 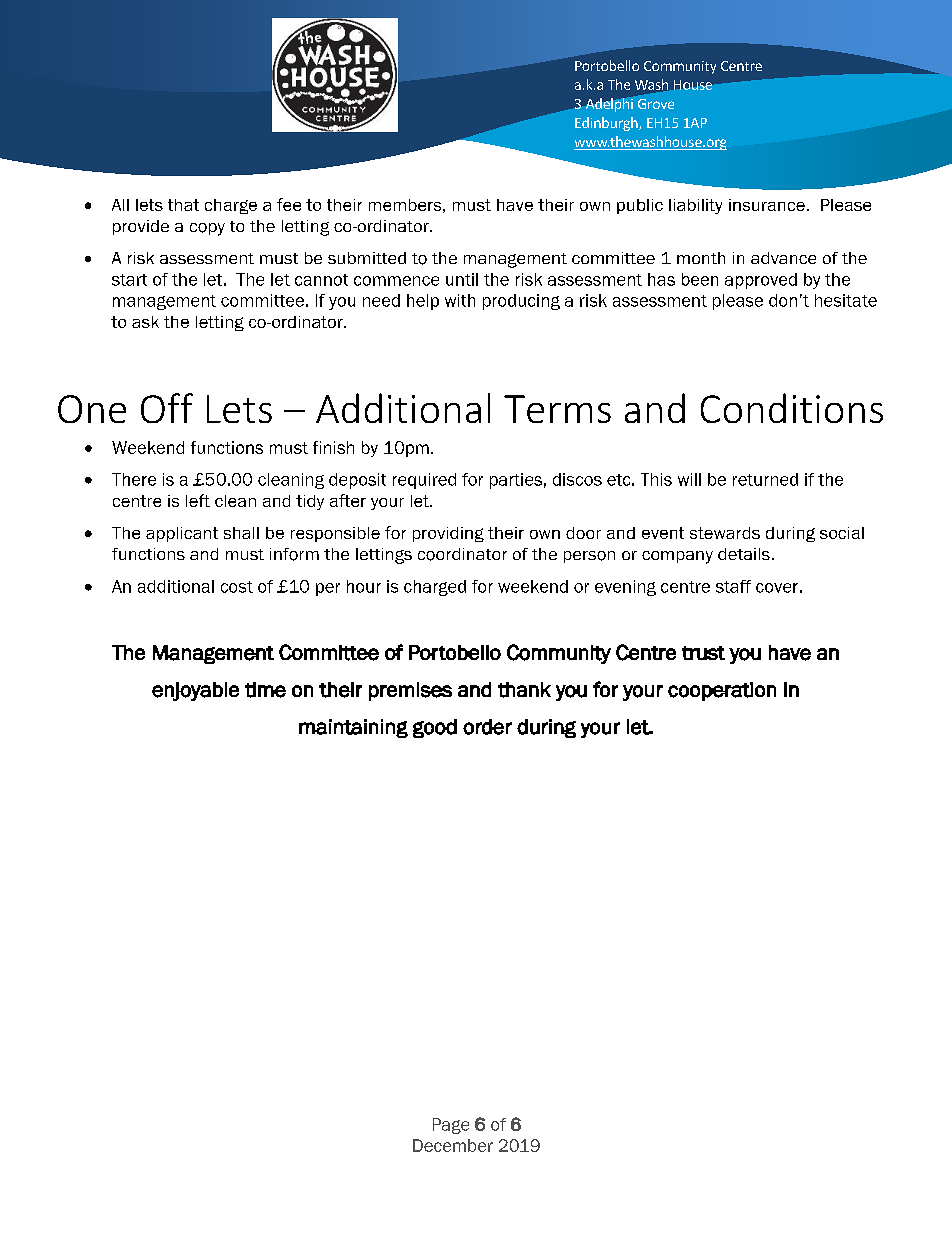 I want to click on Page, so click(x=451, y=1126).
